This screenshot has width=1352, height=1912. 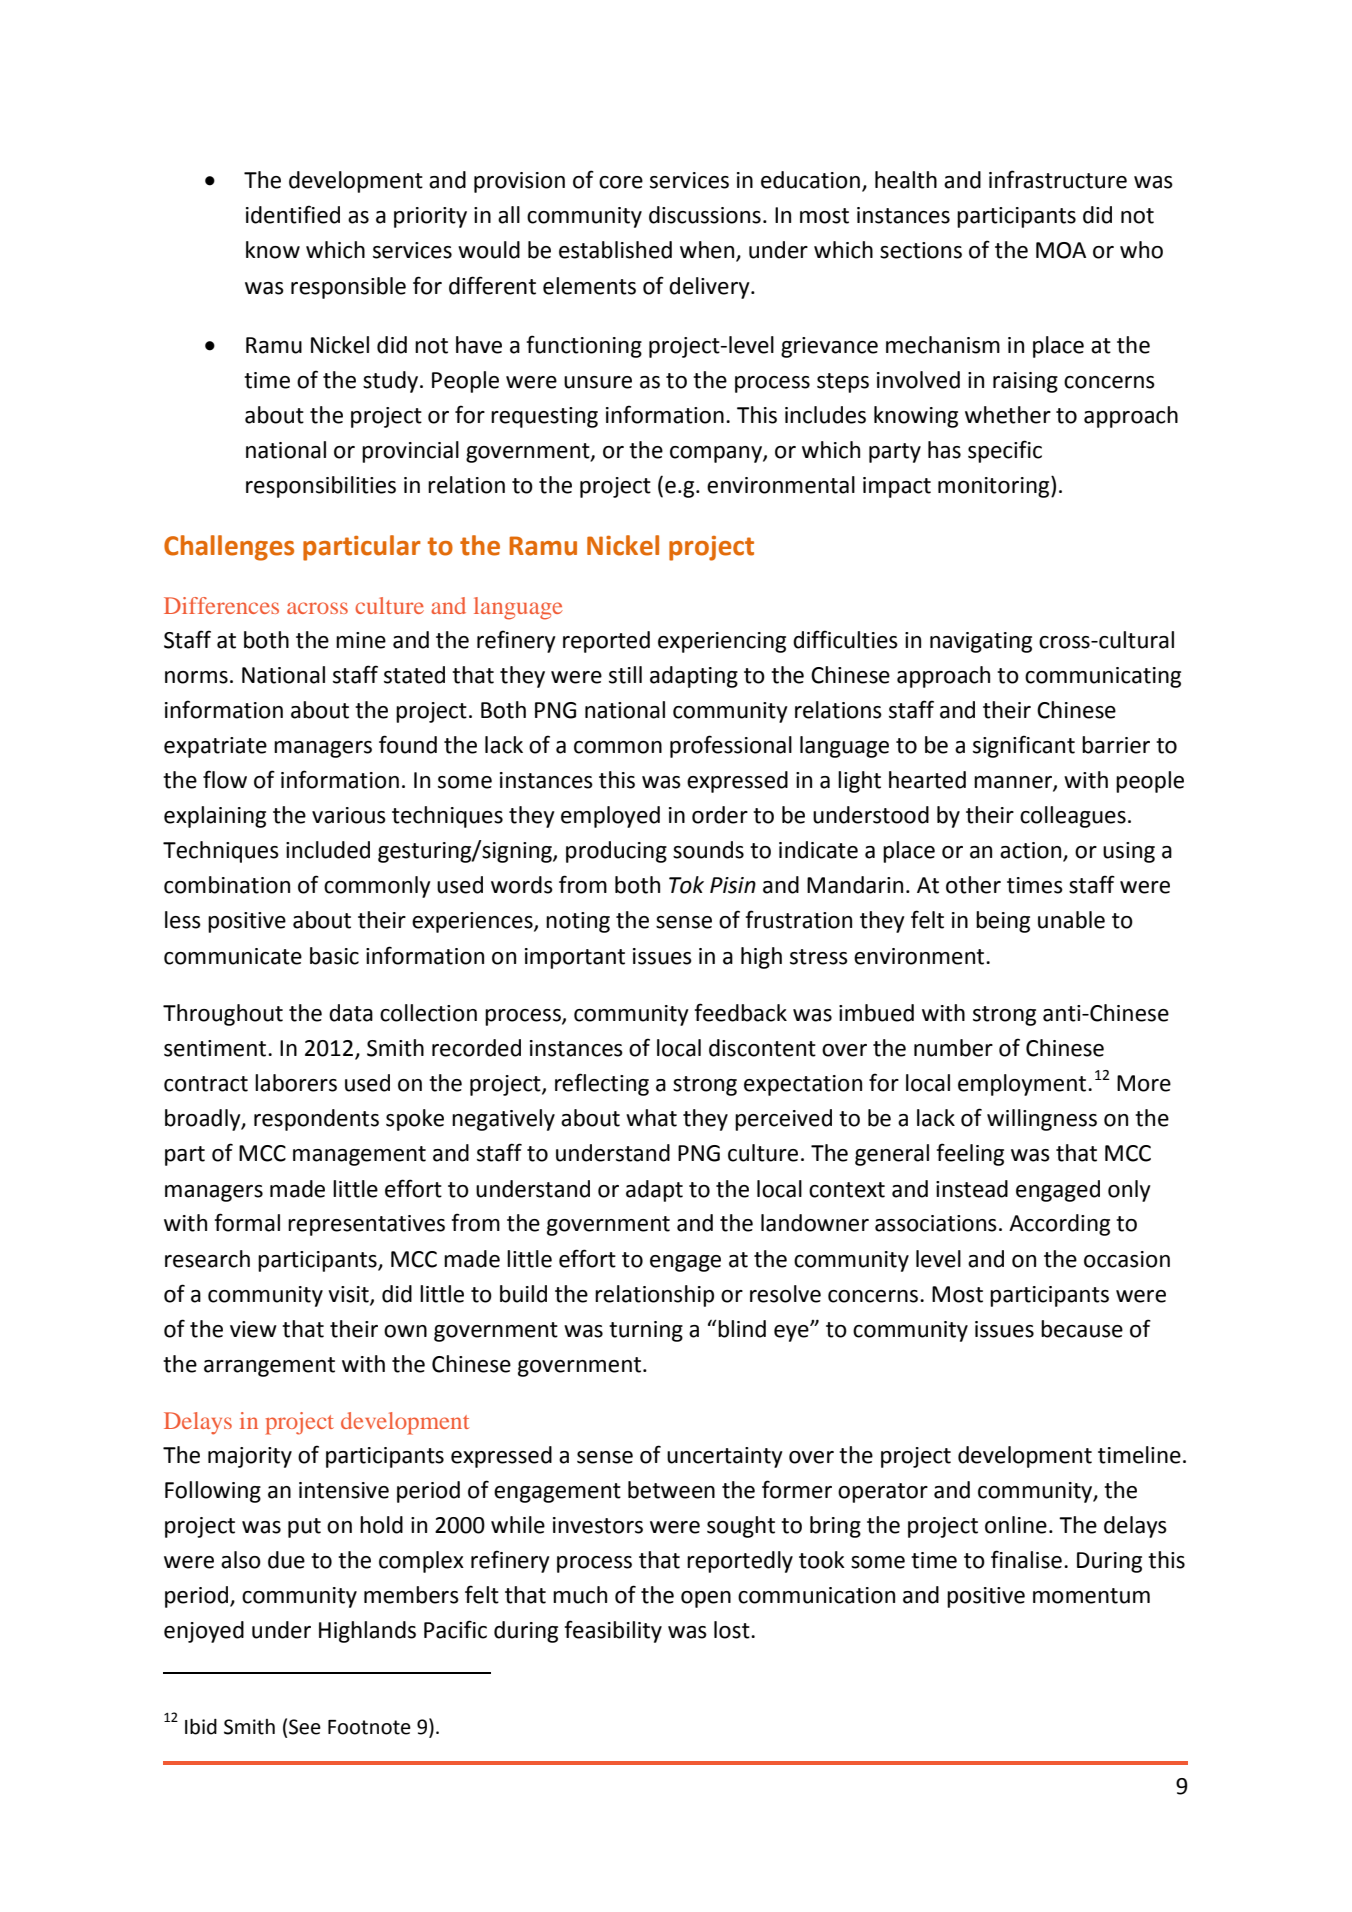 I want to click on basic, so click(x=334, y=956).
